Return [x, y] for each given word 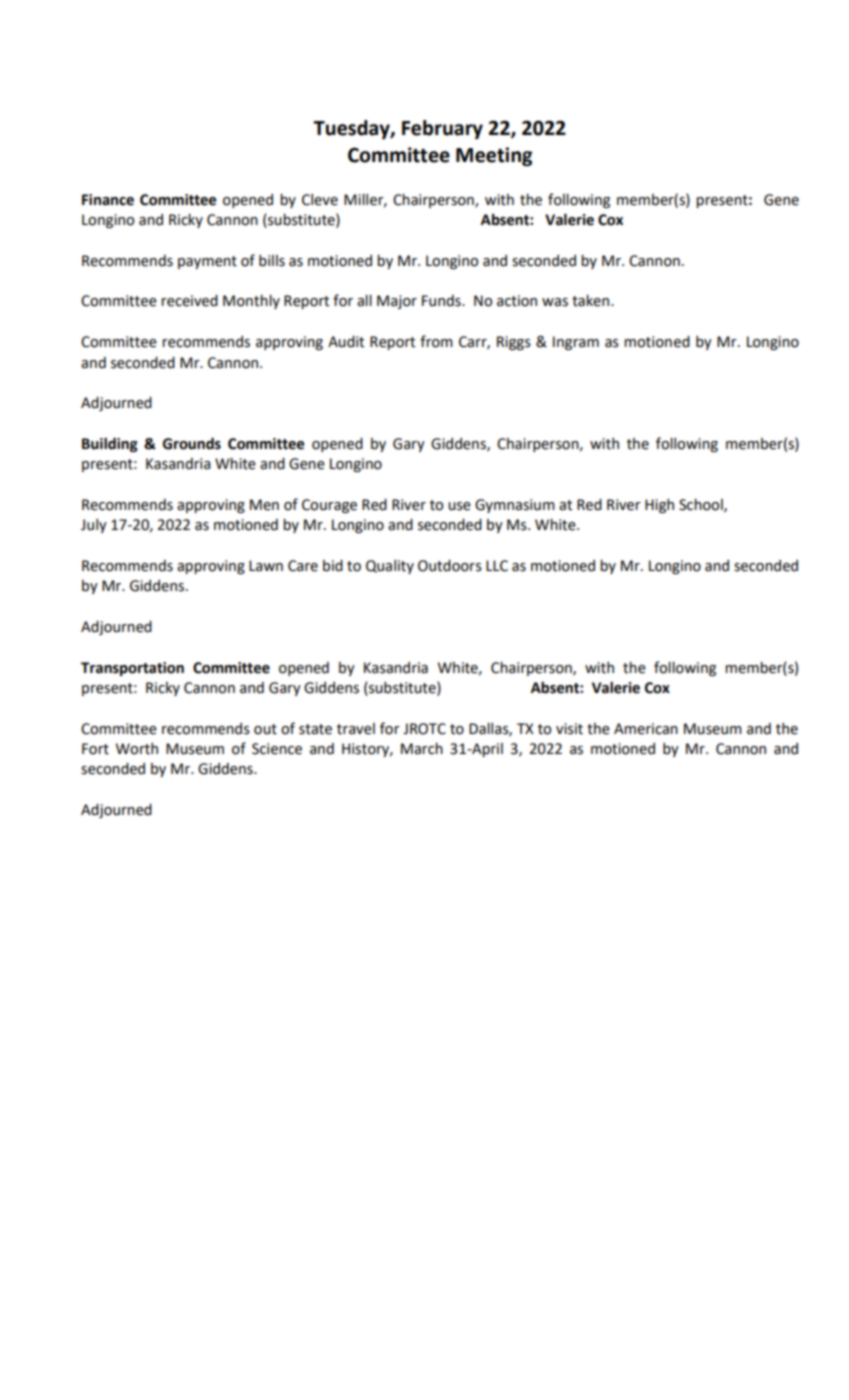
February [442, 129]
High [659, 506]
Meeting [494, 156]
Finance [108, 200]
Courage [329, 506]
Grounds [192, 443]
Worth [137, 749]
